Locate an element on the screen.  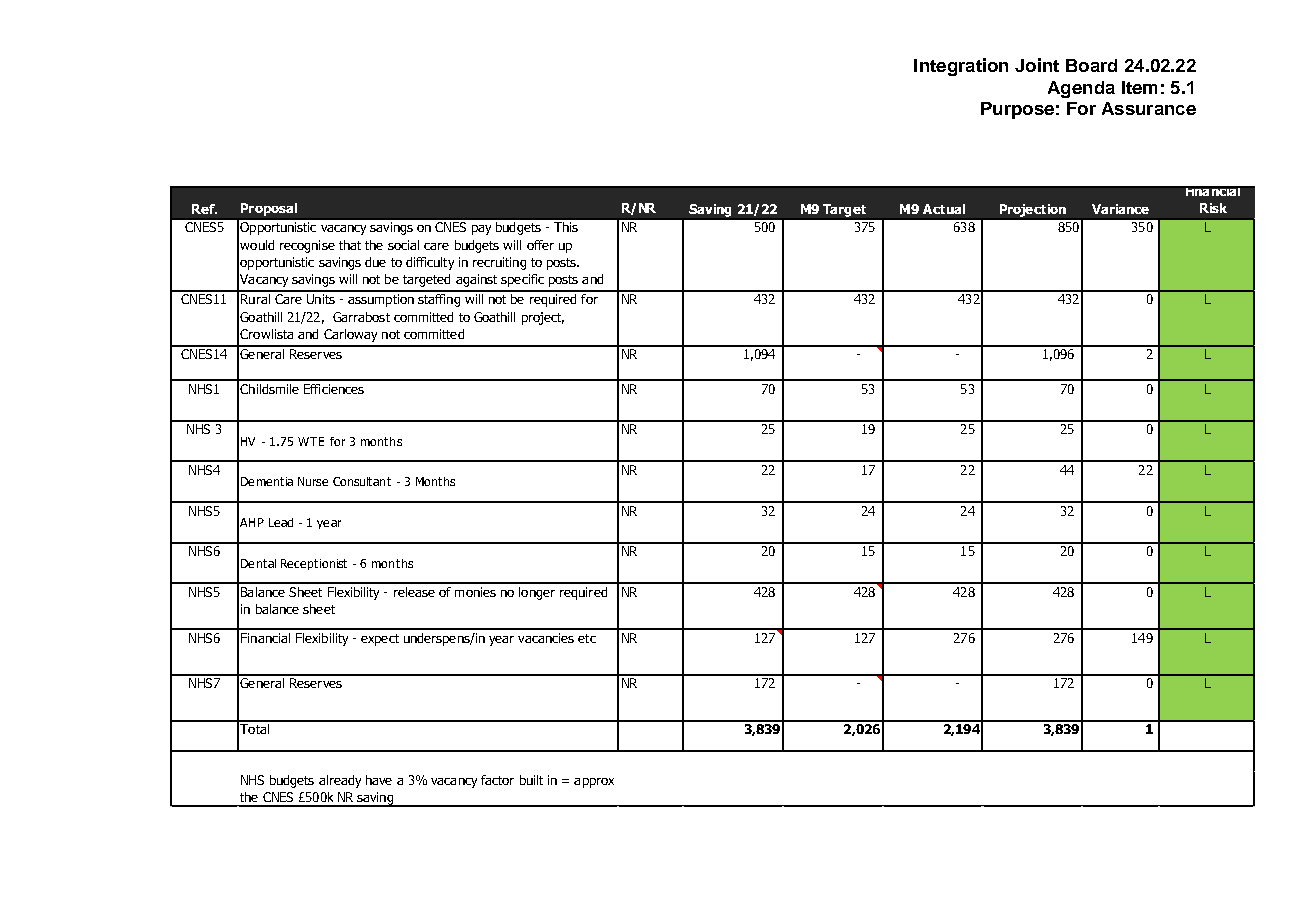
Proposal is located at coordinates (269, 209).
